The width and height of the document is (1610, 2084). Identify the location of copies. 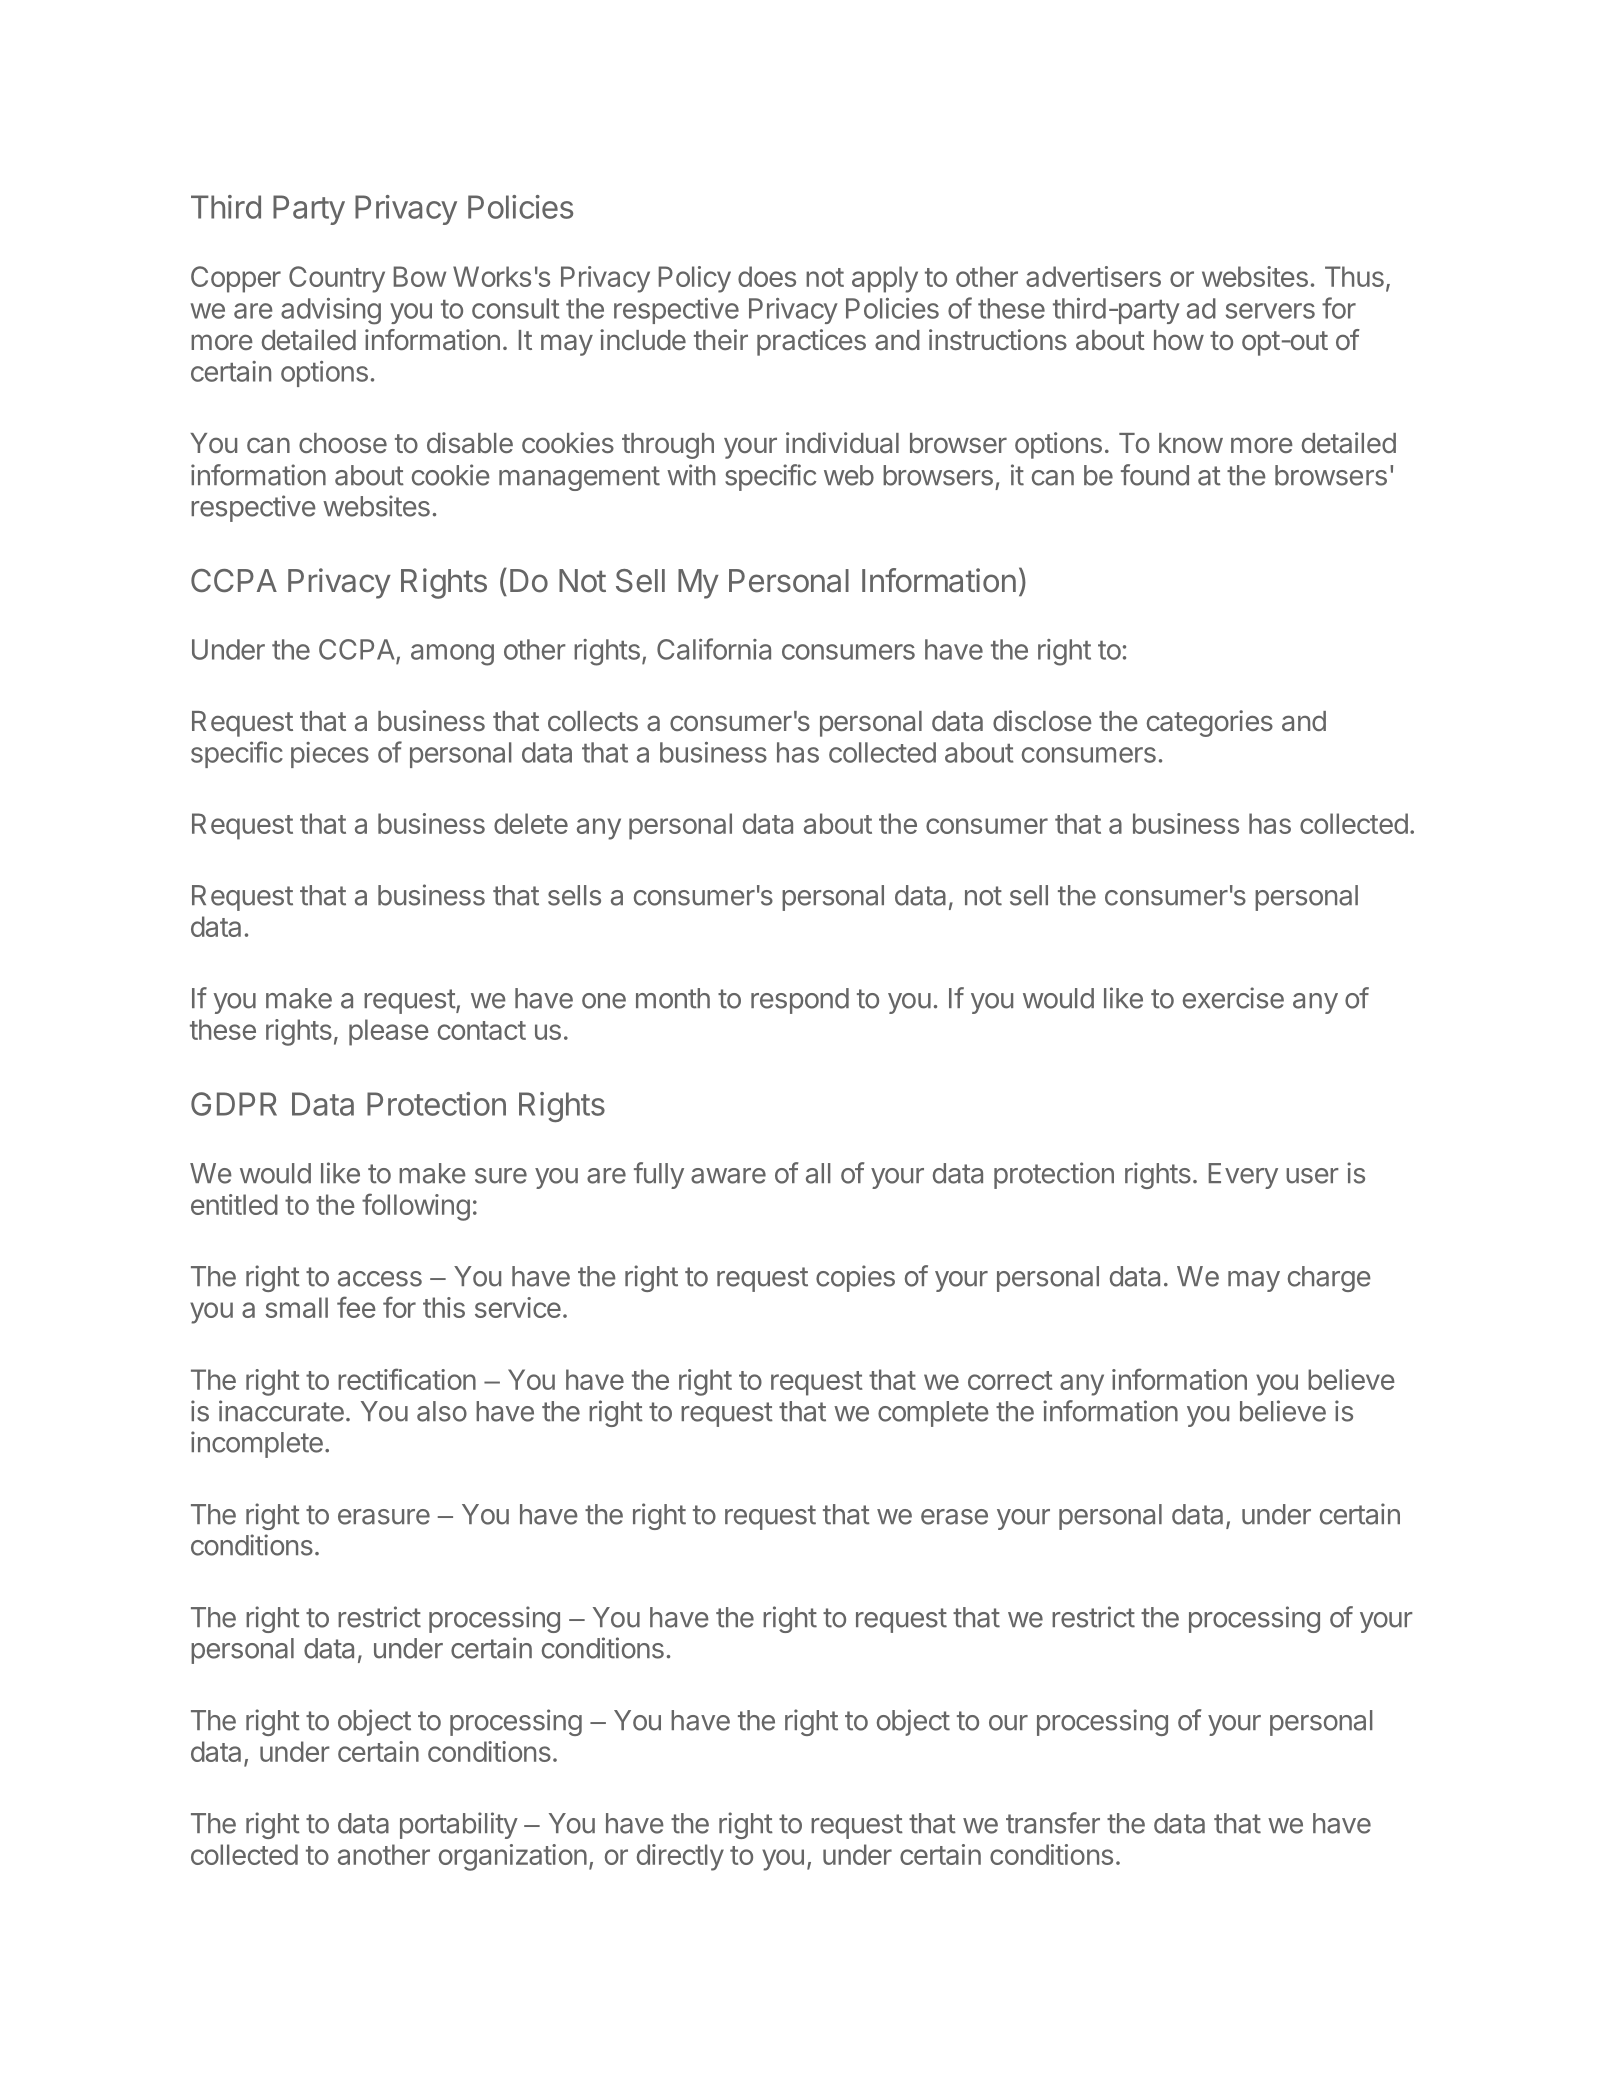
(855, 1278).
